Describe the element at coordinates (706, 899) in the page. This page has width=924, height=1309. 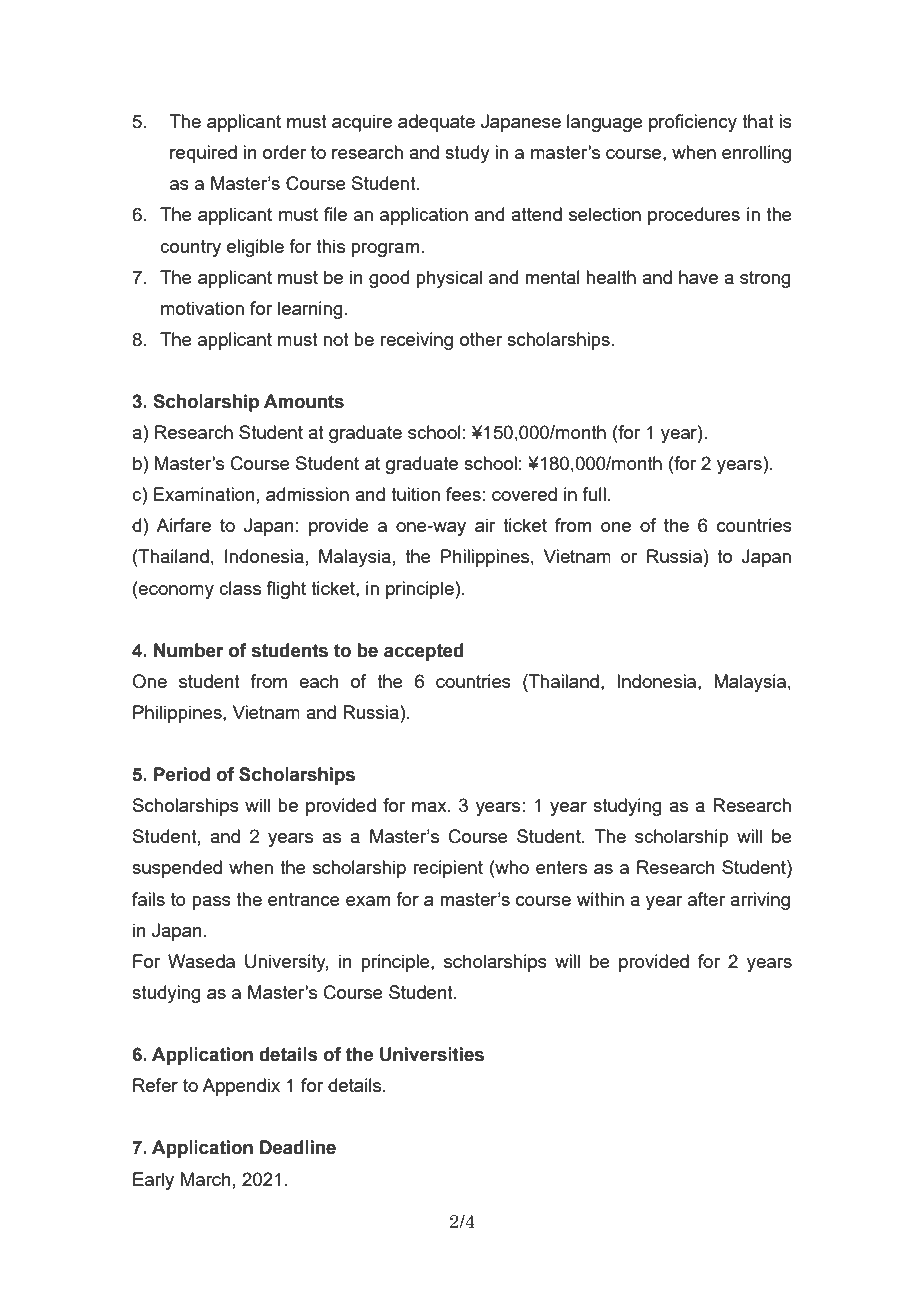
I see `after` at that location.
